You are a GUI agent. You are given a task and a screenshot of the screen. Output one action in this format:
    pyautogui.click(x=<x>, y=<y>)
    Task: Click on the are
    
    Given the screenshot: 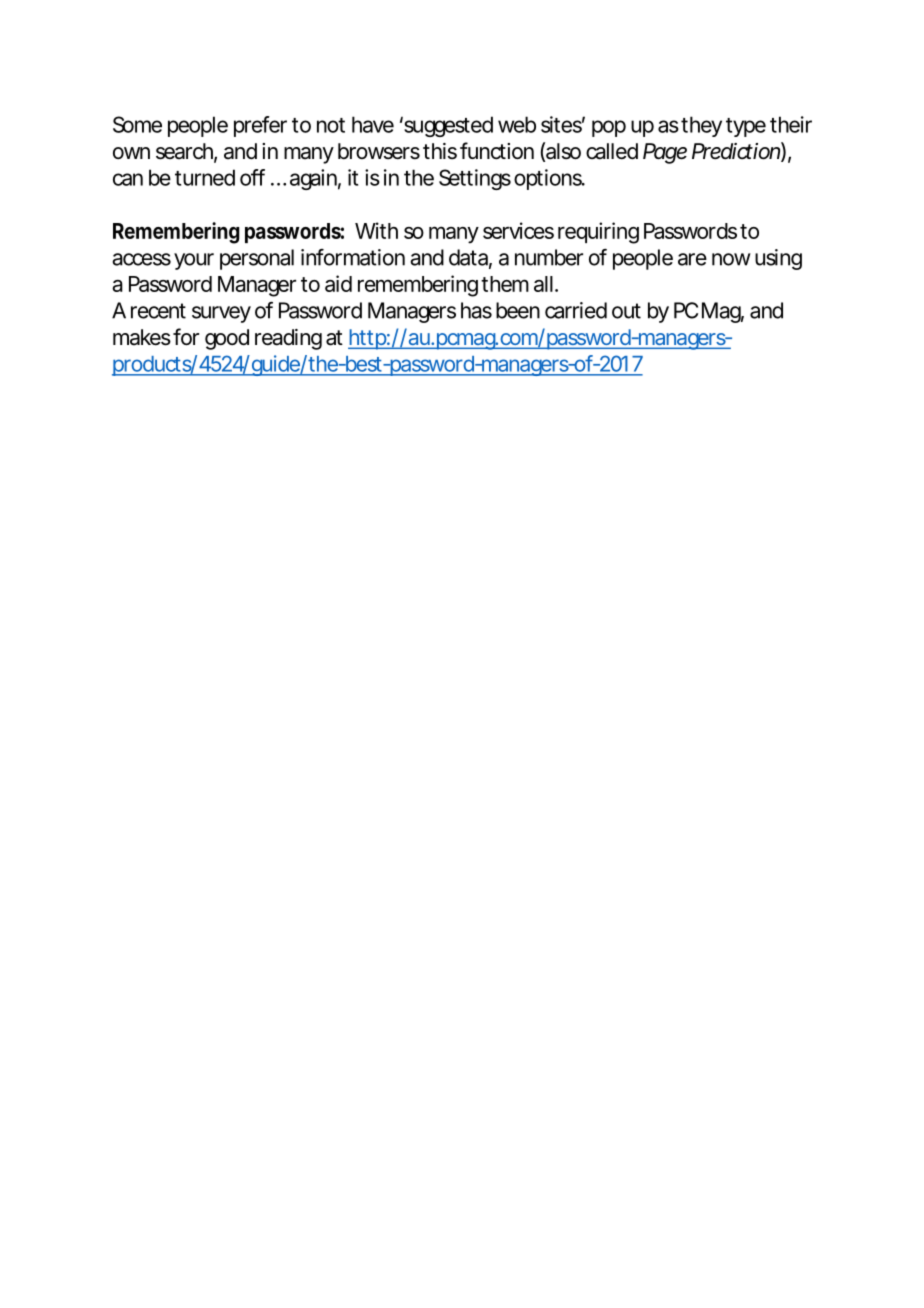 What is the action you would take?
    pyautogui.click(x=692, y=259)
